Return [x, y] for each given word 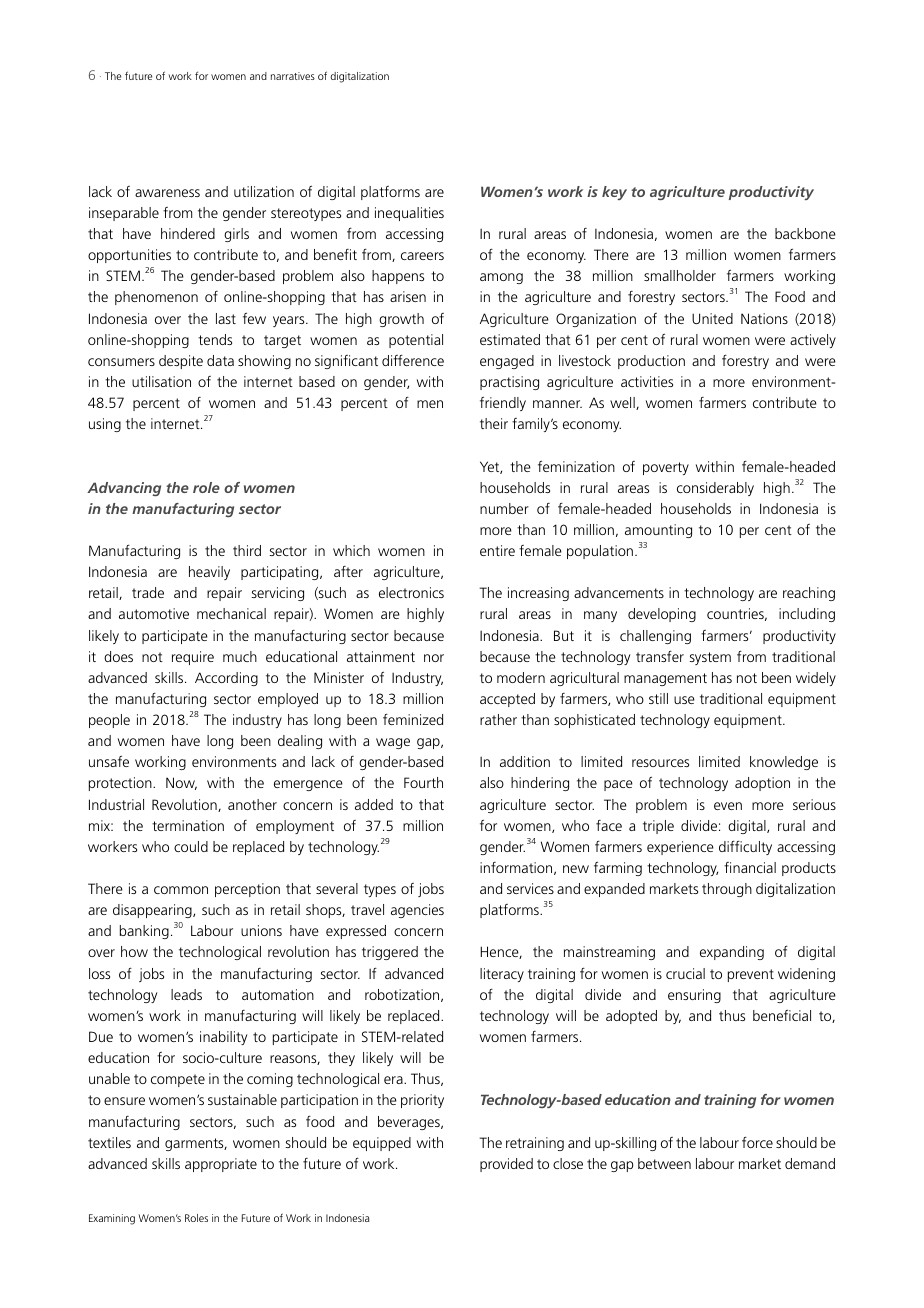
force [757, 1142]
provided [506, 1165]
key [614, 193]
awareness [167, 193]
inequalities [409, 214]
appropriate [221, 1165]
